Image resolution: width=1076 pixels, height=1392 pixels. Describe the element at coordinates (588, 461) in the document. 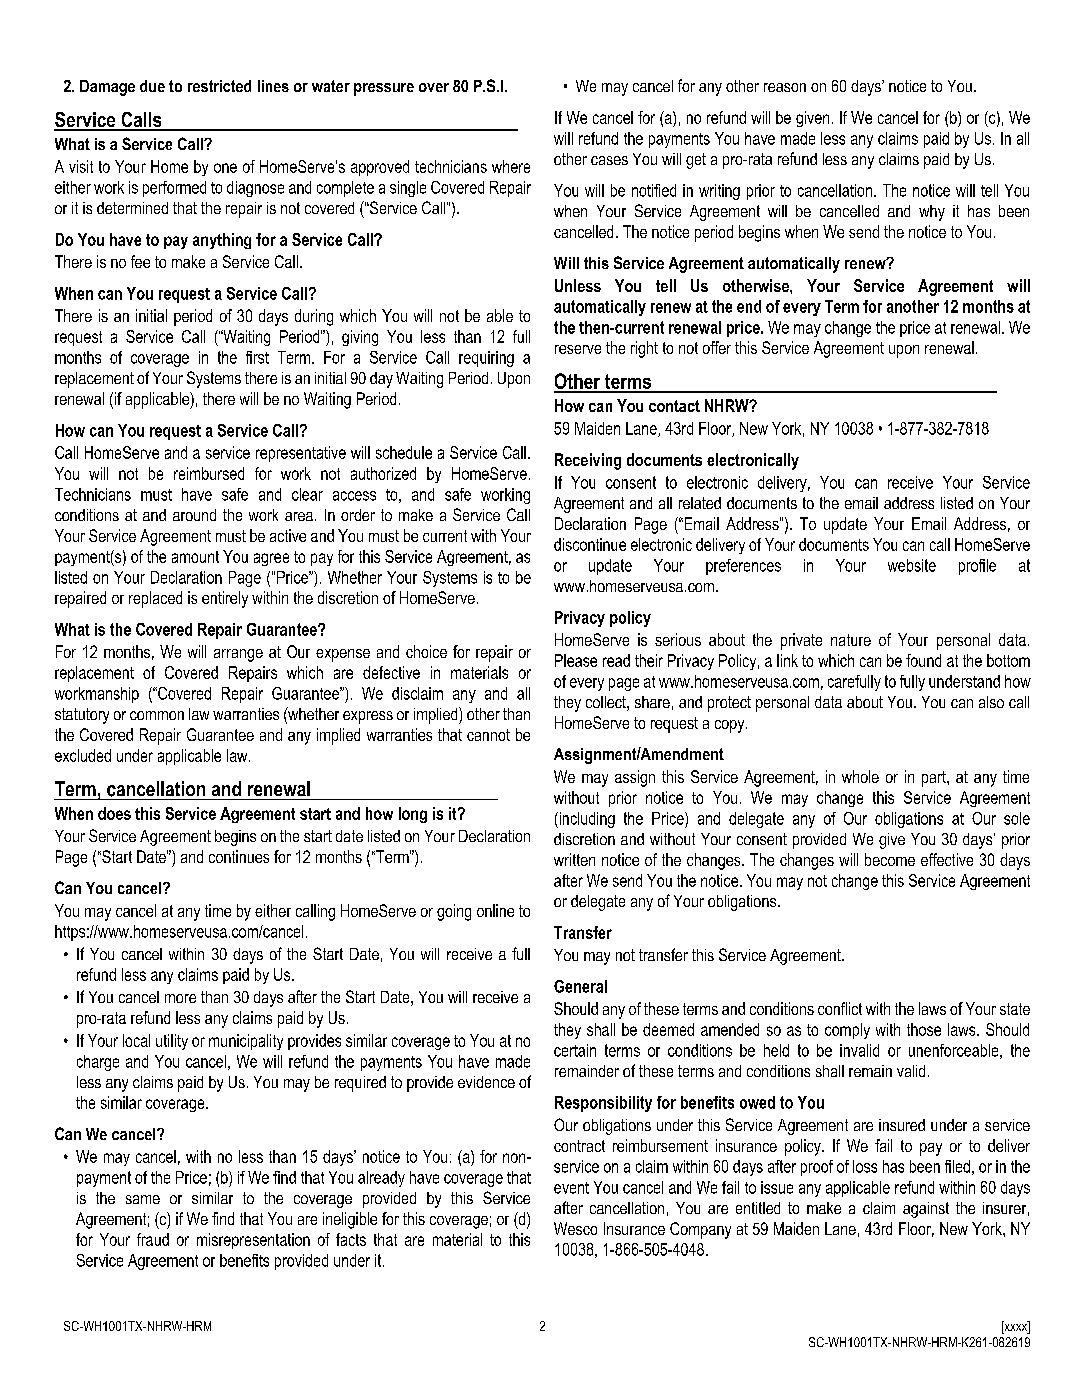

I see `Receiving` at that location.
